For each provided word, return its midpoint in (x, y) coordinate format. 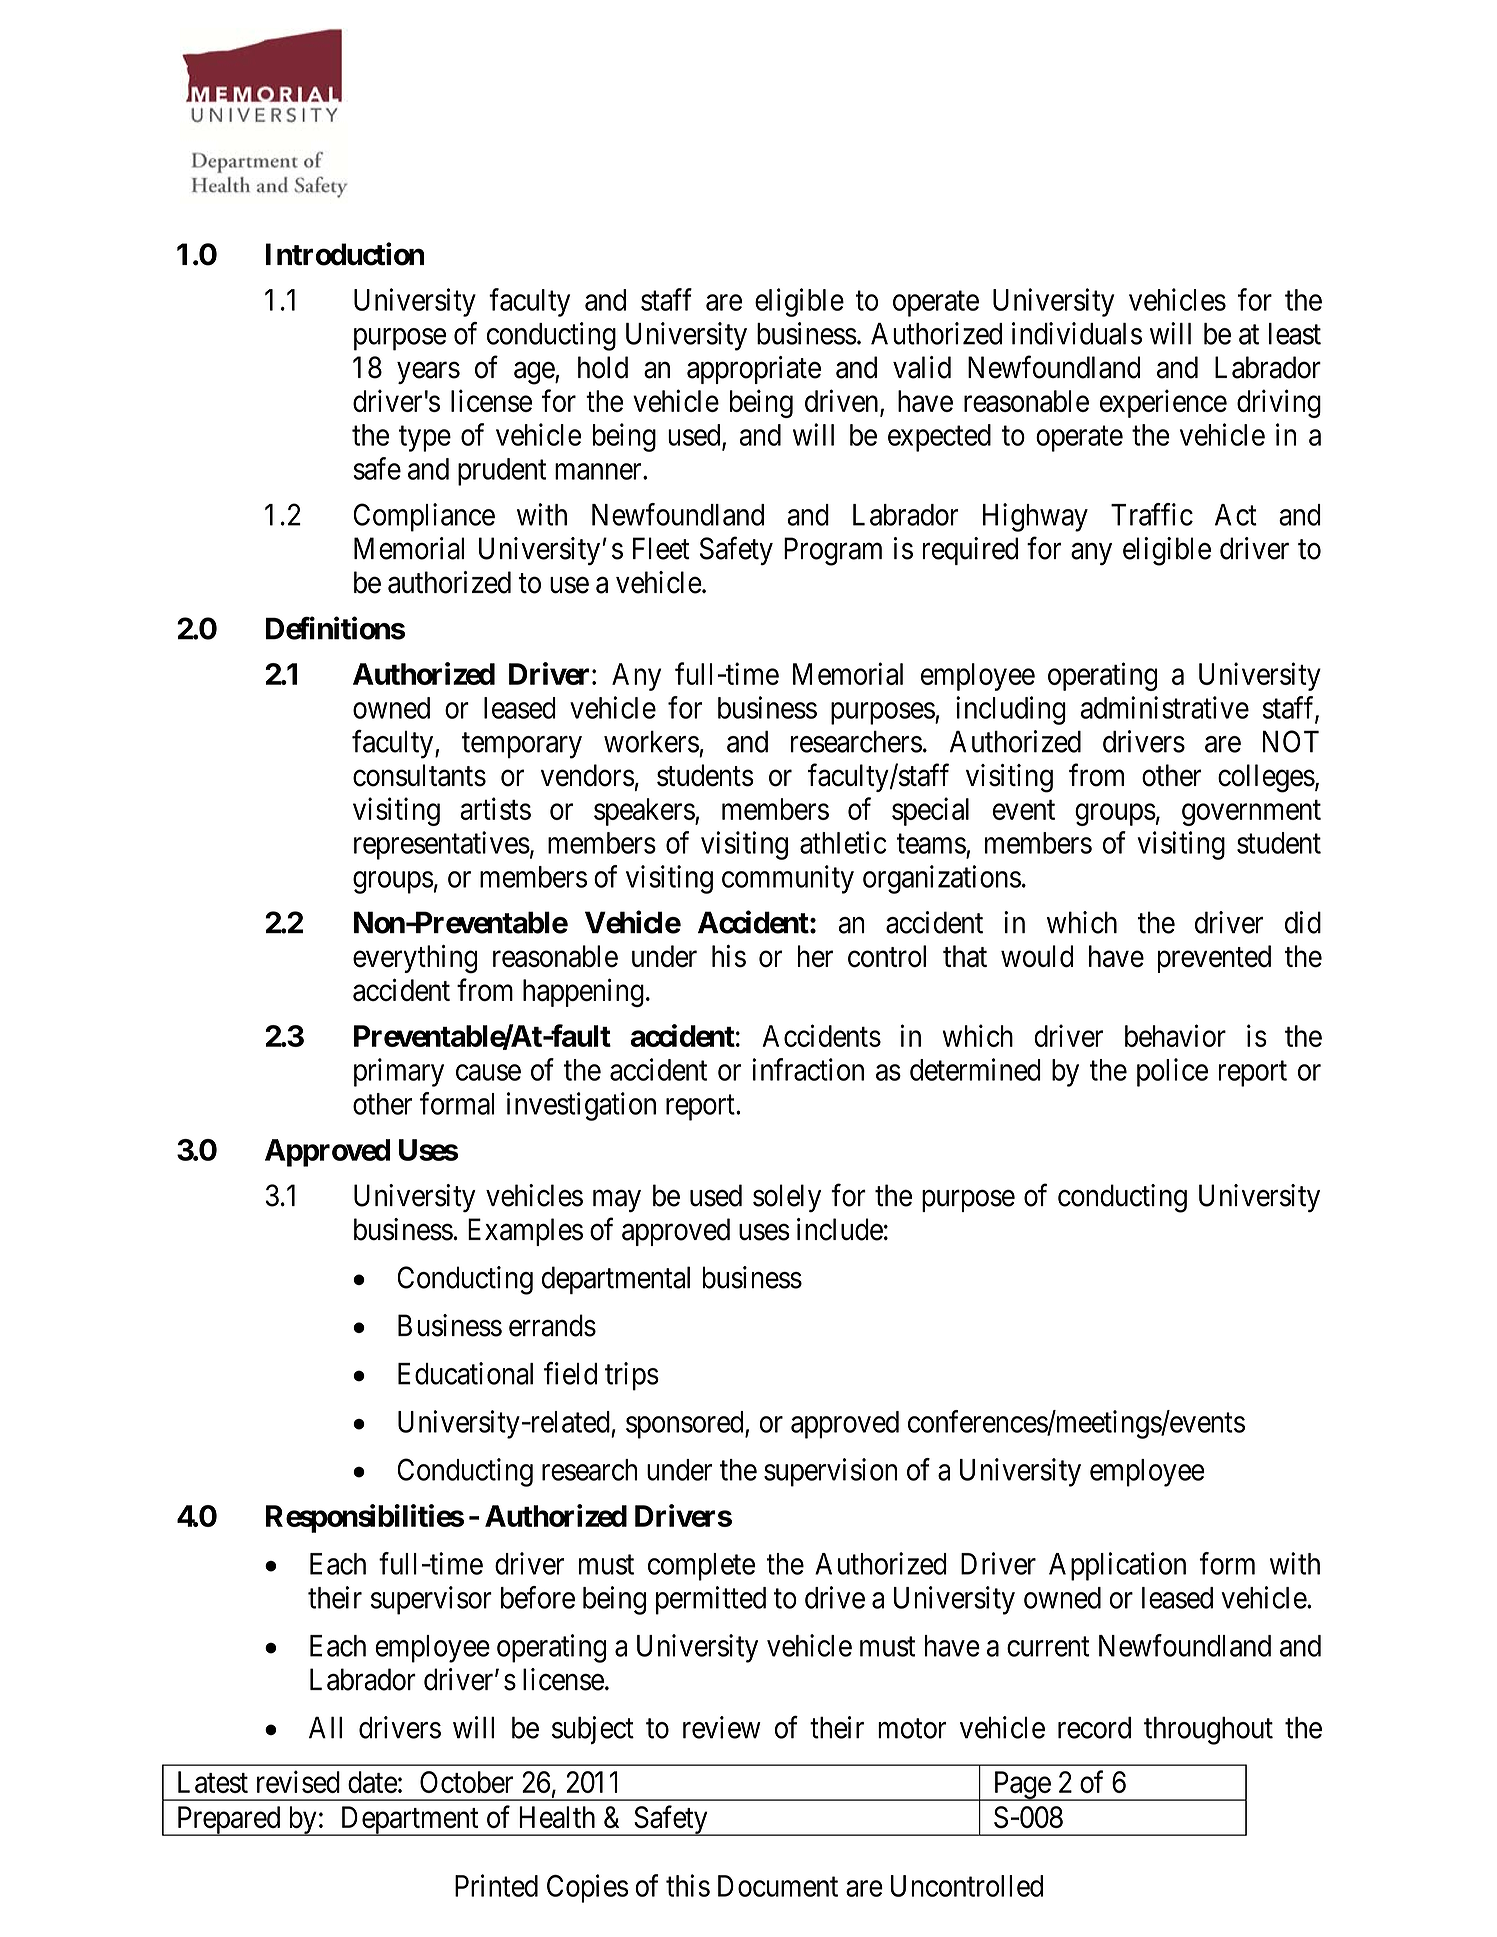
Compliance (424, 517)
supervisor (431, 1600)
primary (399, 1072)
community (788, 879)
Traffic (1152, 514)
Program (833, 551)
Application (1117, 1566)
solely (787, 1198)
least (1295, 334)
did (1303, 922)
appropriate (754, 370)
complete (701, 1567)
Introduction (345, 254)
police (1172, 1072)
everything (415, 959)
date (372, 1782)
